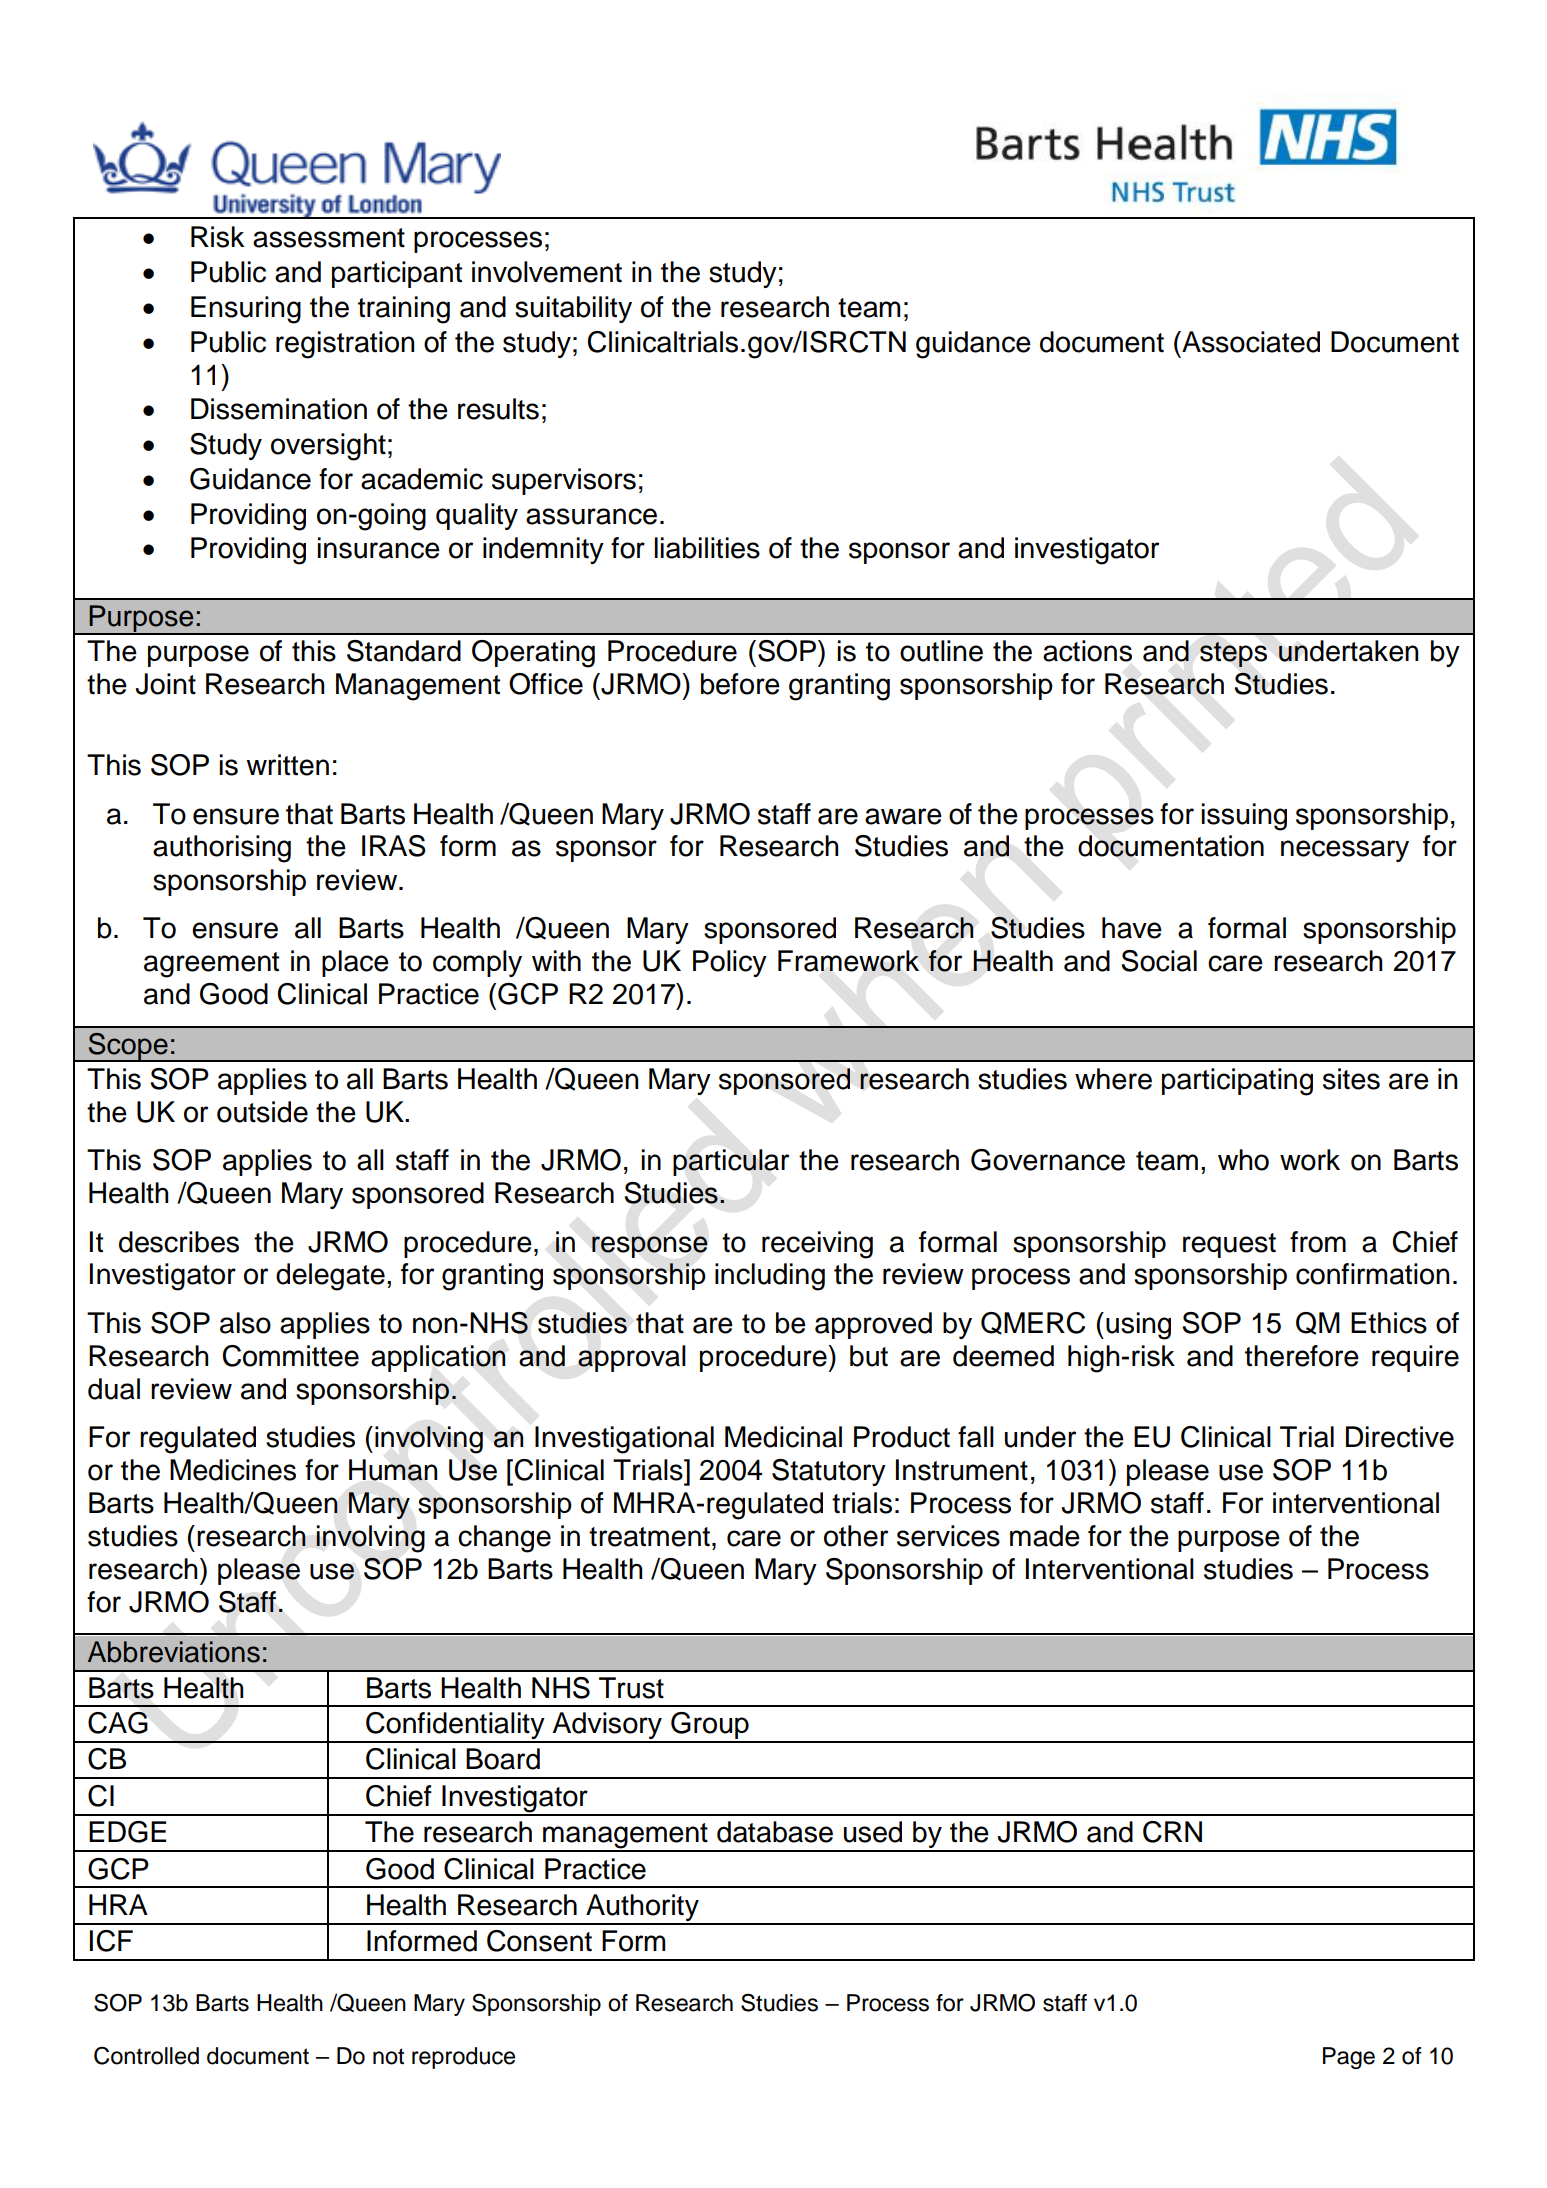  What do you see at coordinates (246, 310) in the screenshot?
I see `Ensuring` at bounding box center [246, 310].
